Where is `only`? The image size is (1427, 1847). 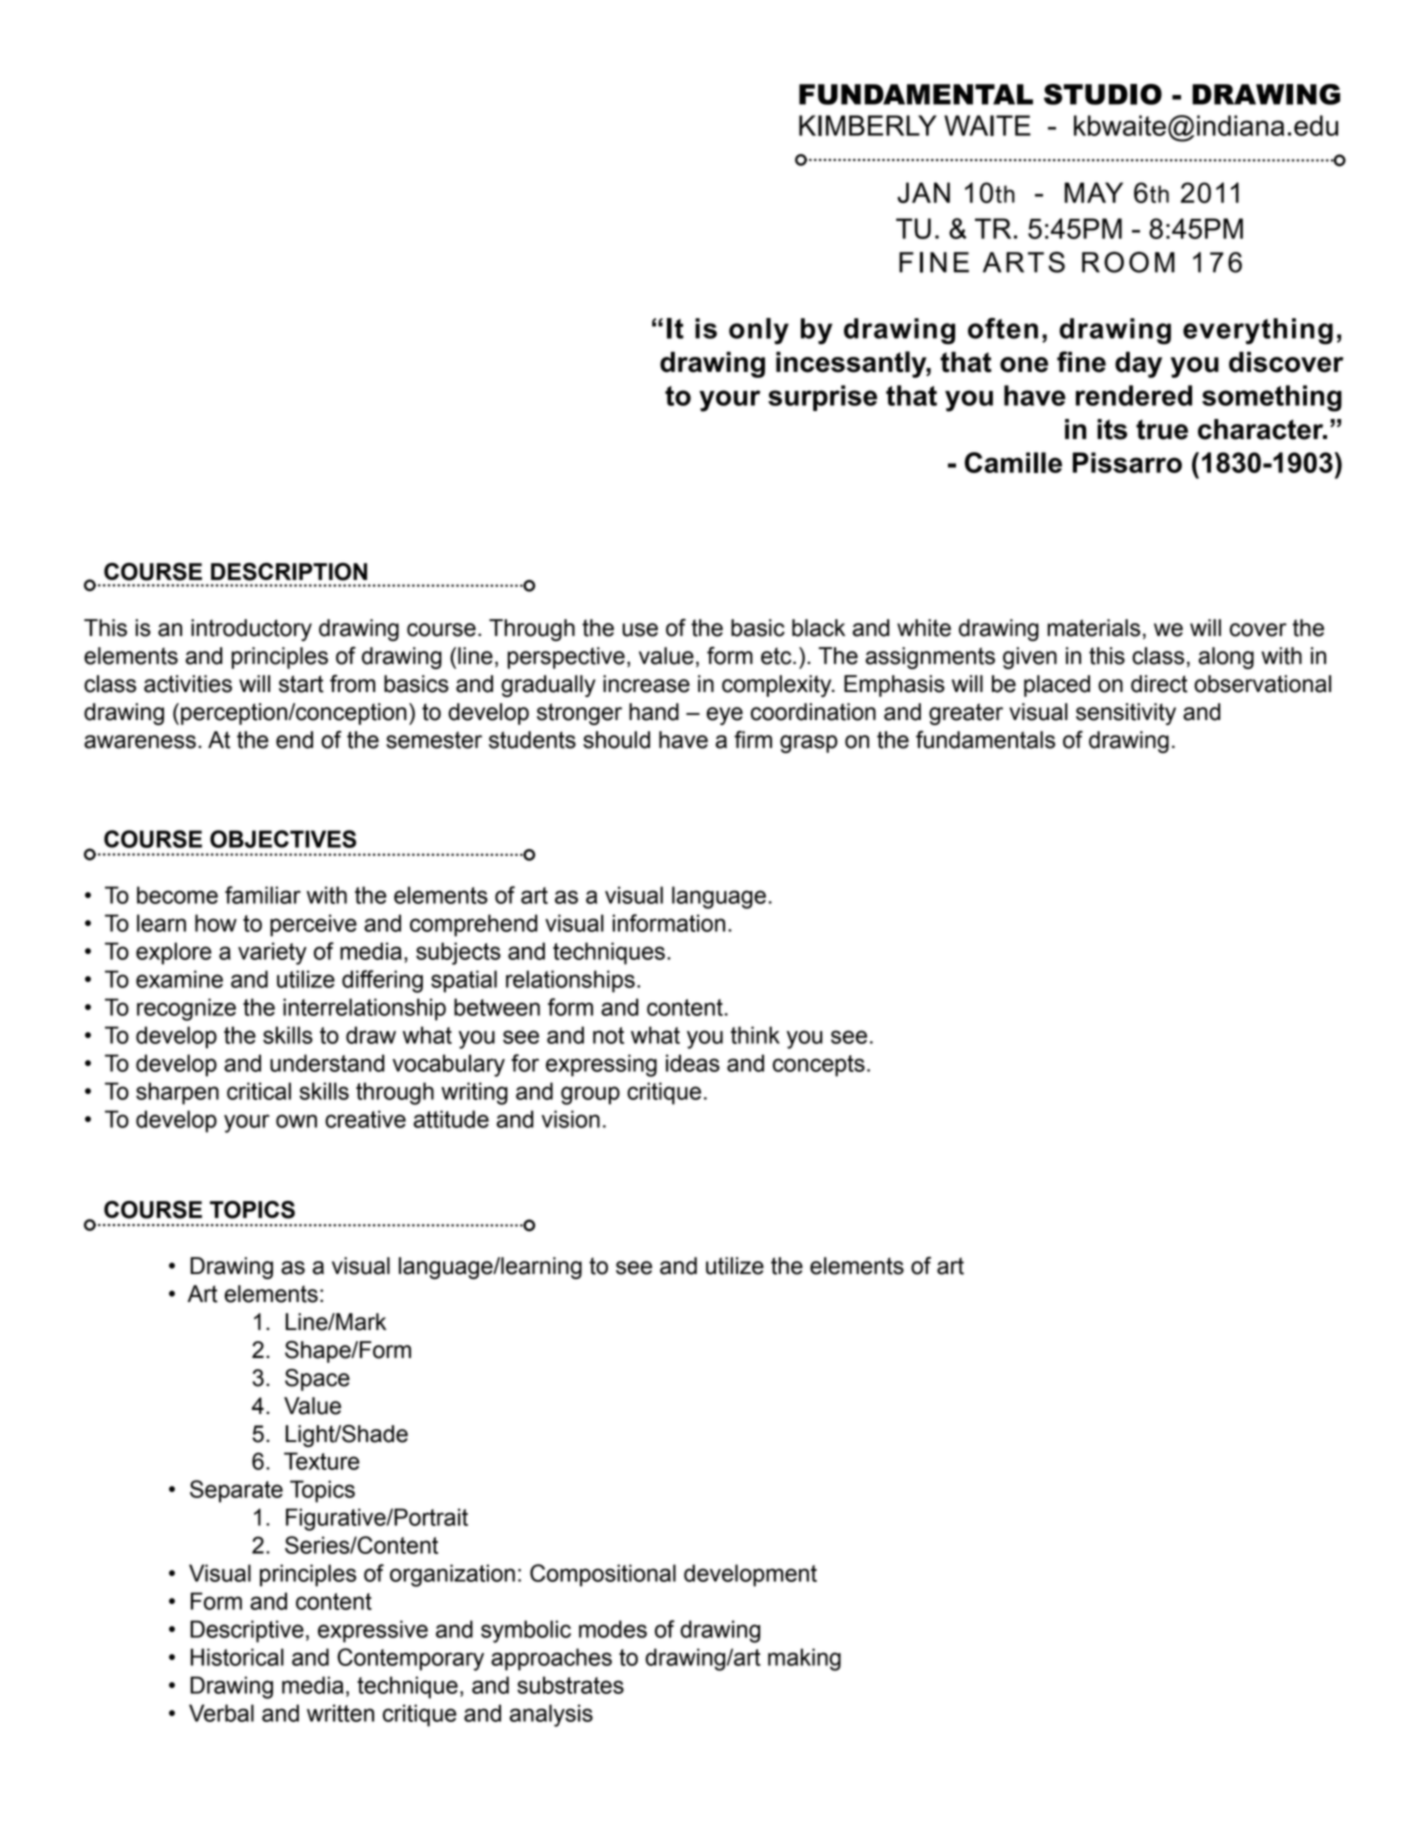 only is located at coordinates (759, 331).
